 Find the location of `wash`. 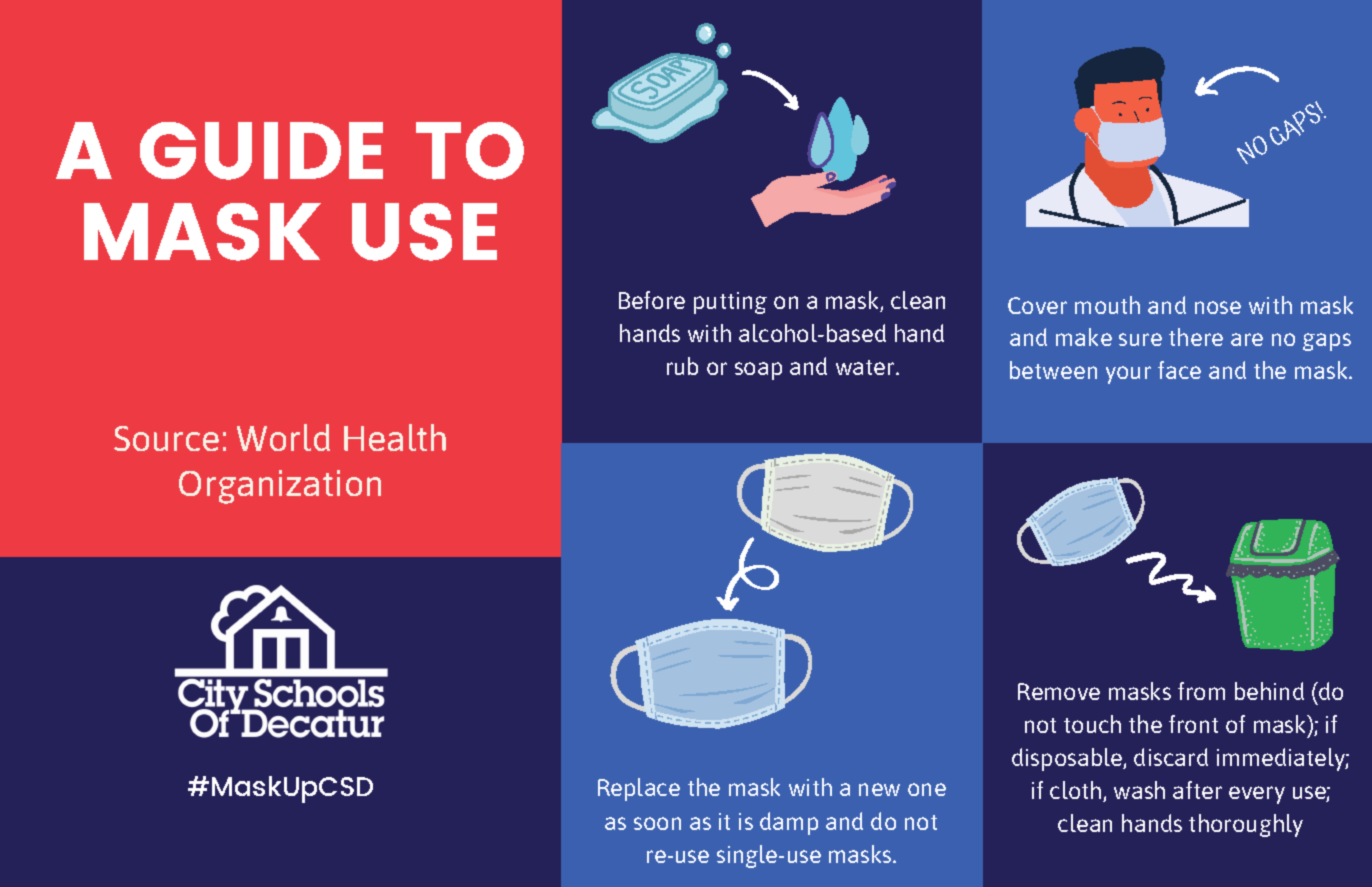

wash is located at coordinates (1139, 790).
